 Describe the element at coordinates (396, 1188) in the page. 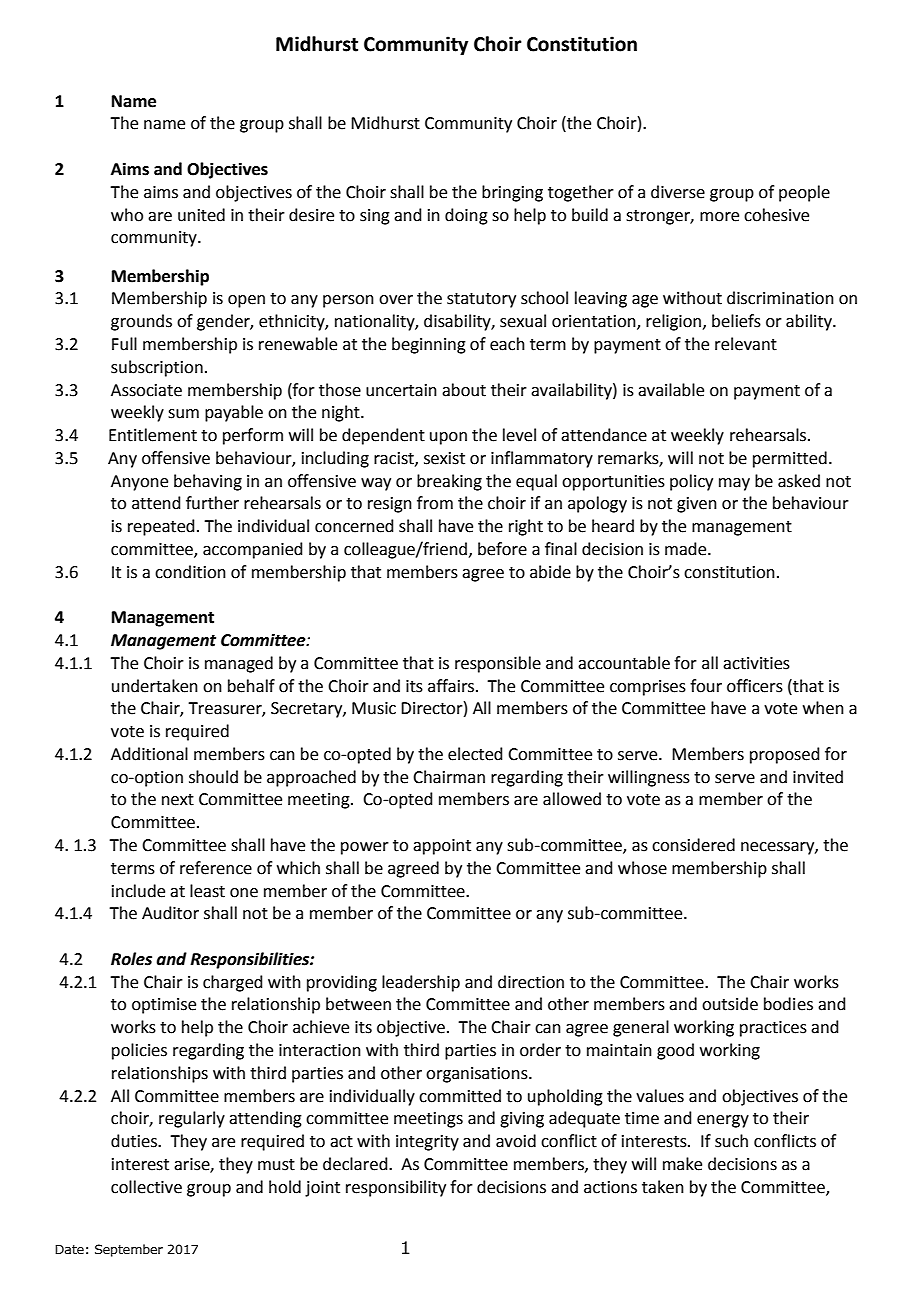

I see `responsibility` at that location.
